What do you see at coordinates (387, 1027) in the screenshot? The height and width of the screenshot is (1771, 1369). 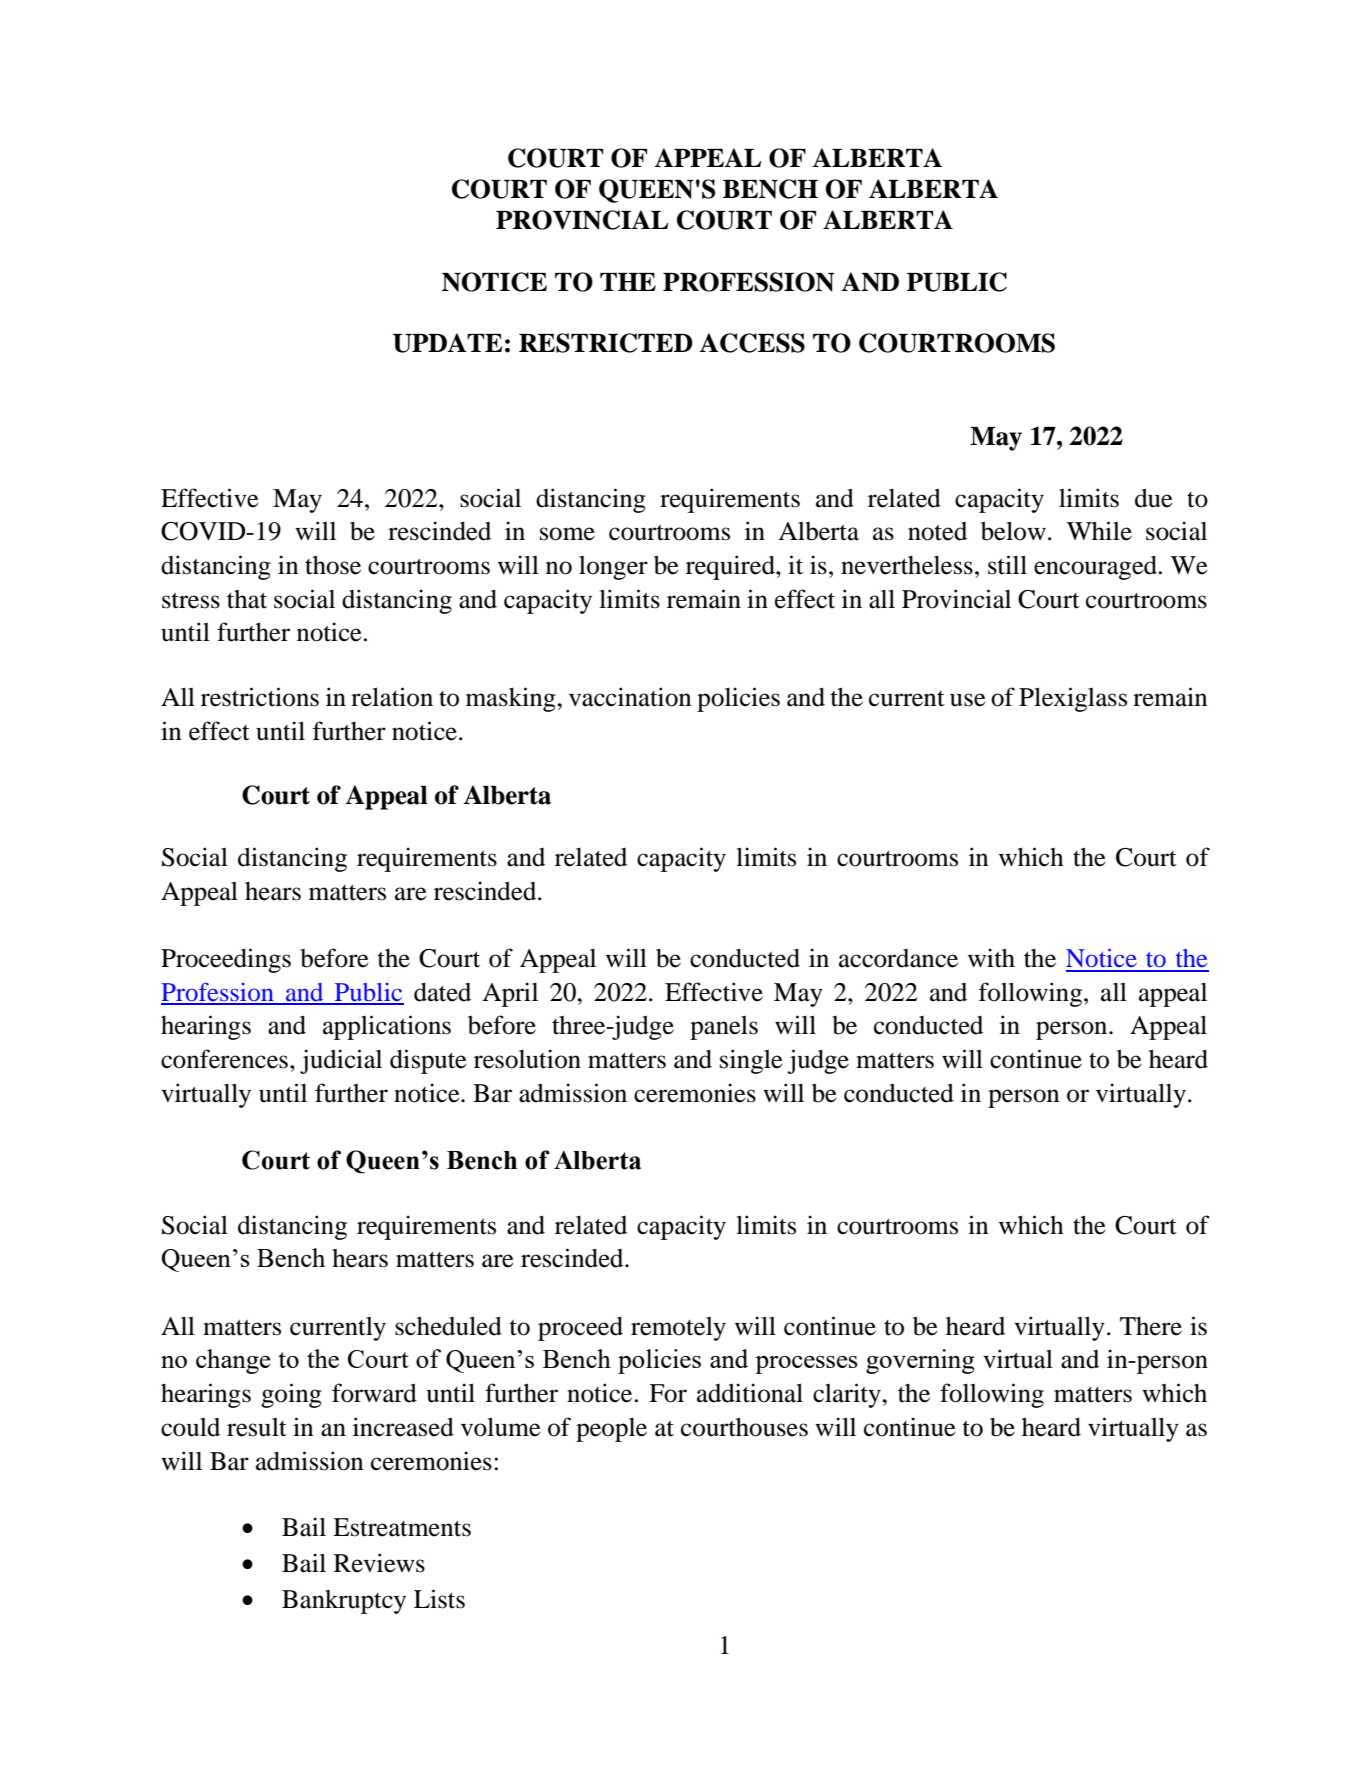 I see `applications` at bounding box center [387, 1027].
